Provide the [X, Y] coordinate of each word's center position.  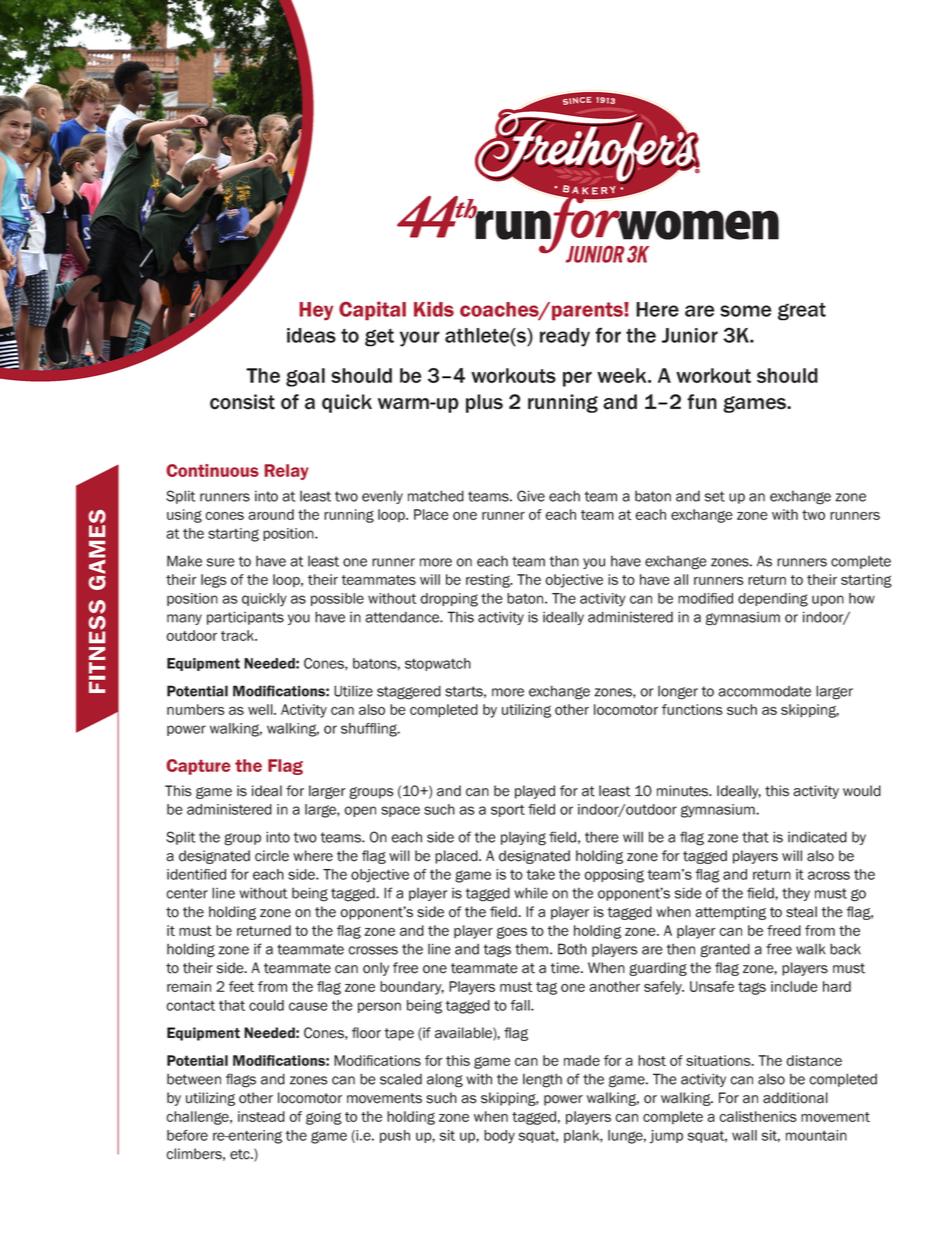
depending [773, 600]
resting [489, 581]
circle [272, 856]
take [541, 874]
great [802, 311]
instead [261, 1116]
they [796, 894]
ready [565, 337]
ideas [311, 335]
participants [245, 618]
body [499, 1137]
